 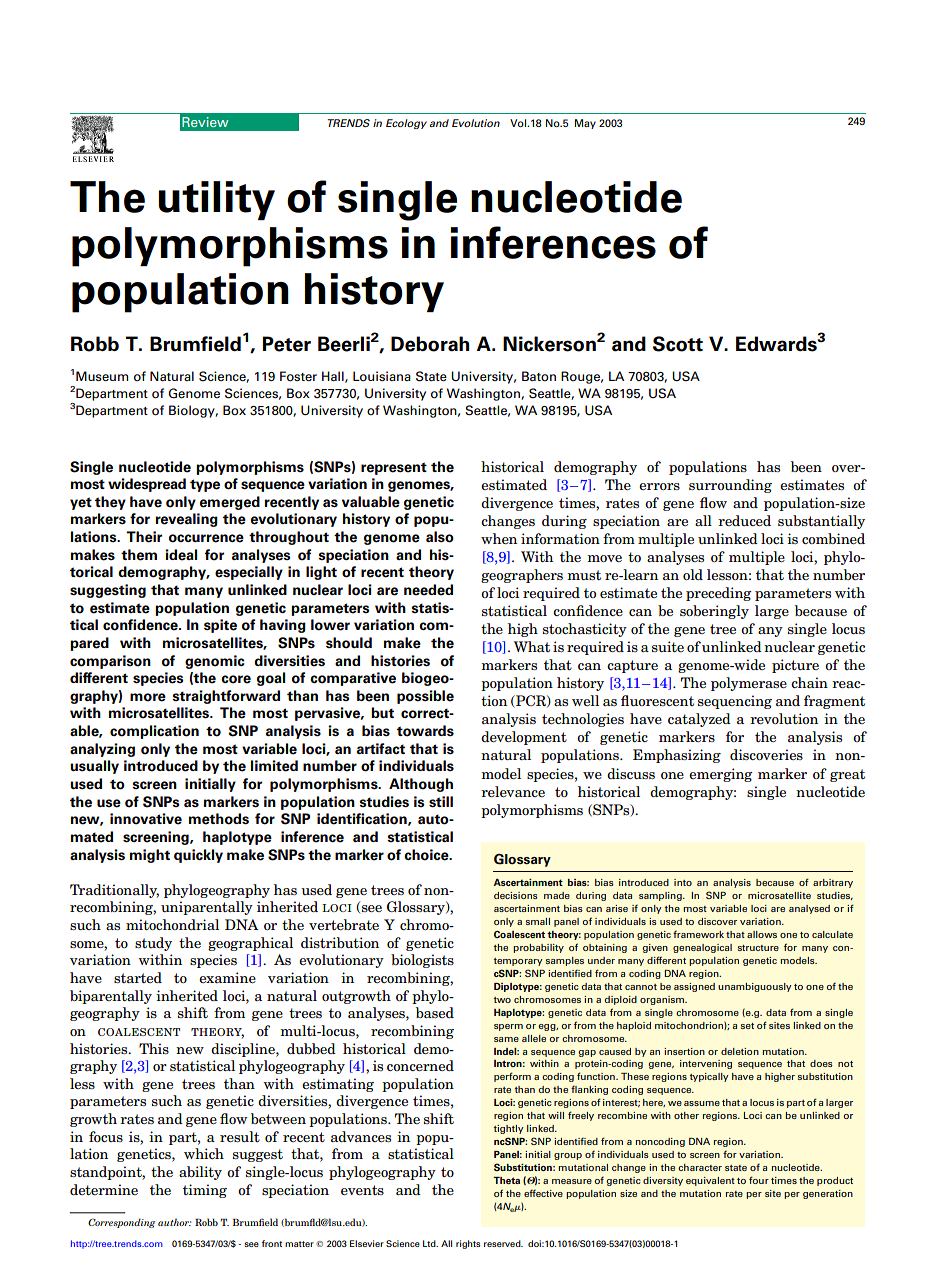 What do you see at coordinates (683, 882) in the image?
I see `into` at bounding box center [683, 882].
